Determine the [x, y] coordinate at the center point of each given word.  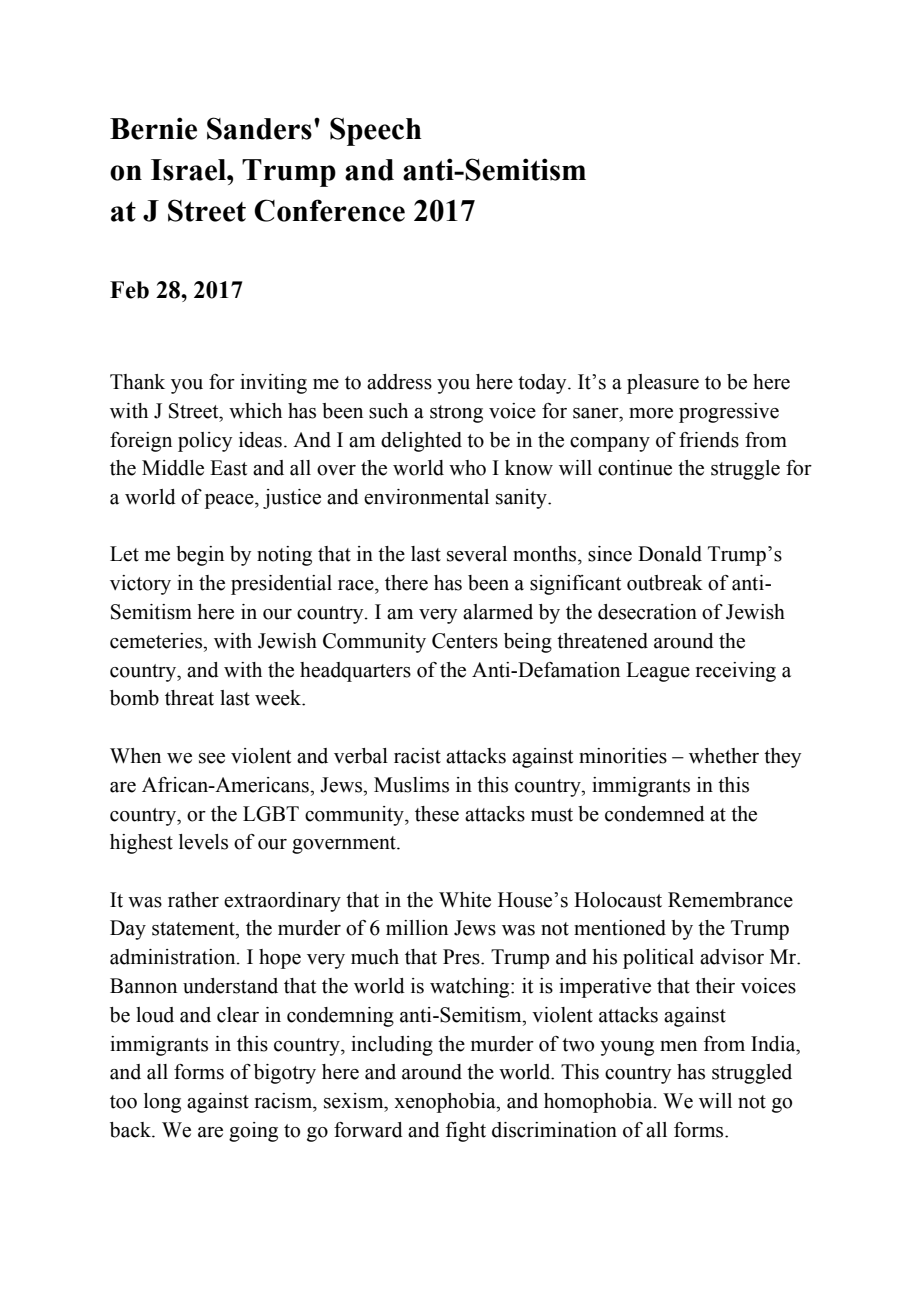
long [162, 1103]
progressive [729, 413]
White [465, 900]
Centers [465, 641]
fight [466, 1132]
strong [456, 414]
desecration [647, 612]
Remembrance [730, 900]
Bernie [153, 128]
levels [203, 842]
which [255, 411]
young [627, 1048]
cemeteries [157, 641]
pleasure [663, 384]
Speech [376, 131]
